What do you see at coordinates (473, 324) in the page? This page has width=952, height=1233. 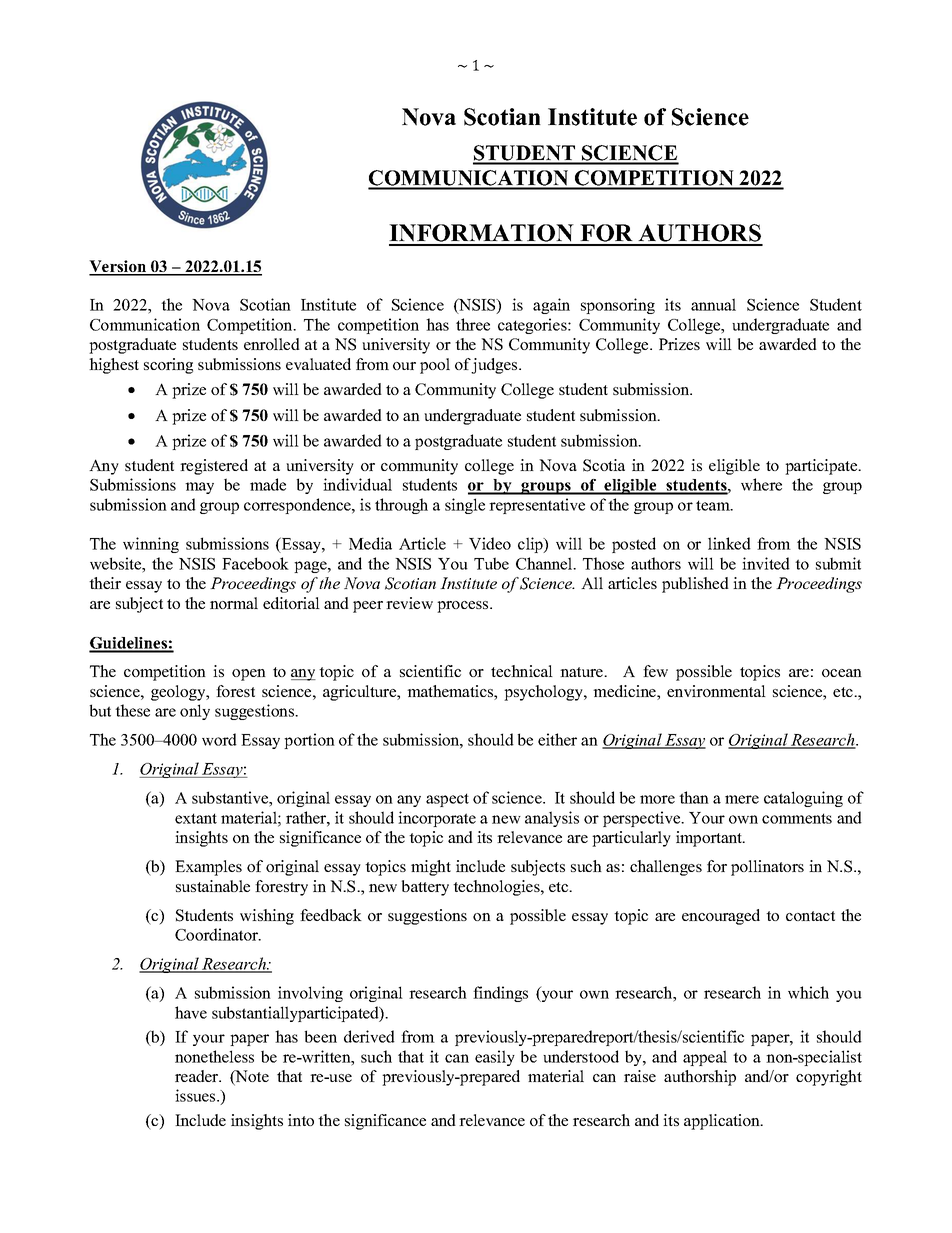 I see `three` at bounding box center [473, 324].
